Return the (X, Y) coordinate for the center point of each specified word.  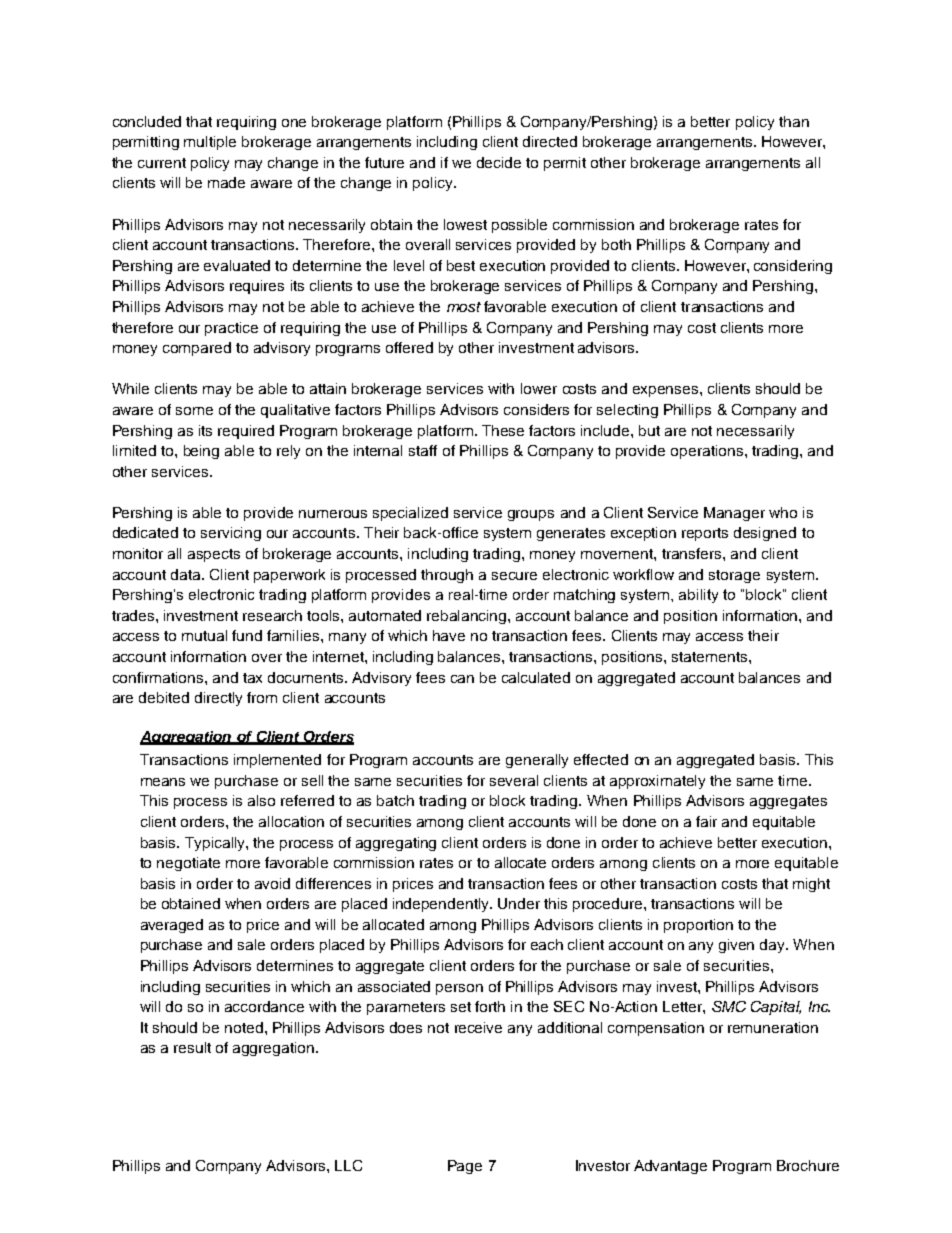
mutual (204, 635)
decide (499, 162)
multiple (210, 143)
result (192, 1047)
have (449, 635)
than (794, 121)
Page (465, 1167)
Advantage (670, 1167)
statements (711, 657)
